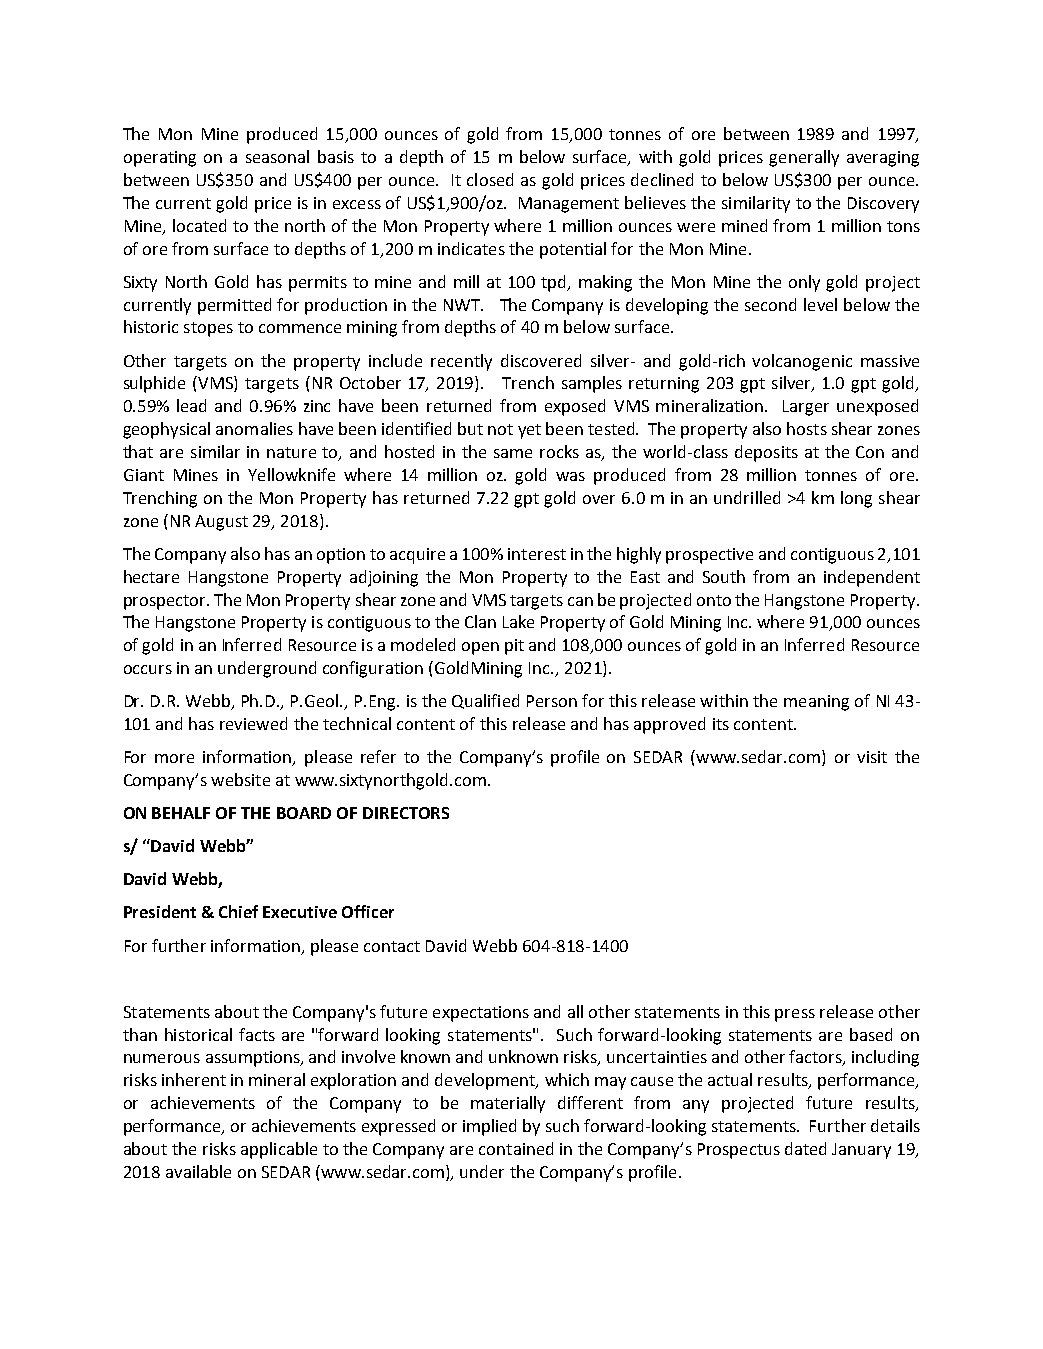 The image size is (1043, 1349). I want to click on closed, so click(490, 179).
